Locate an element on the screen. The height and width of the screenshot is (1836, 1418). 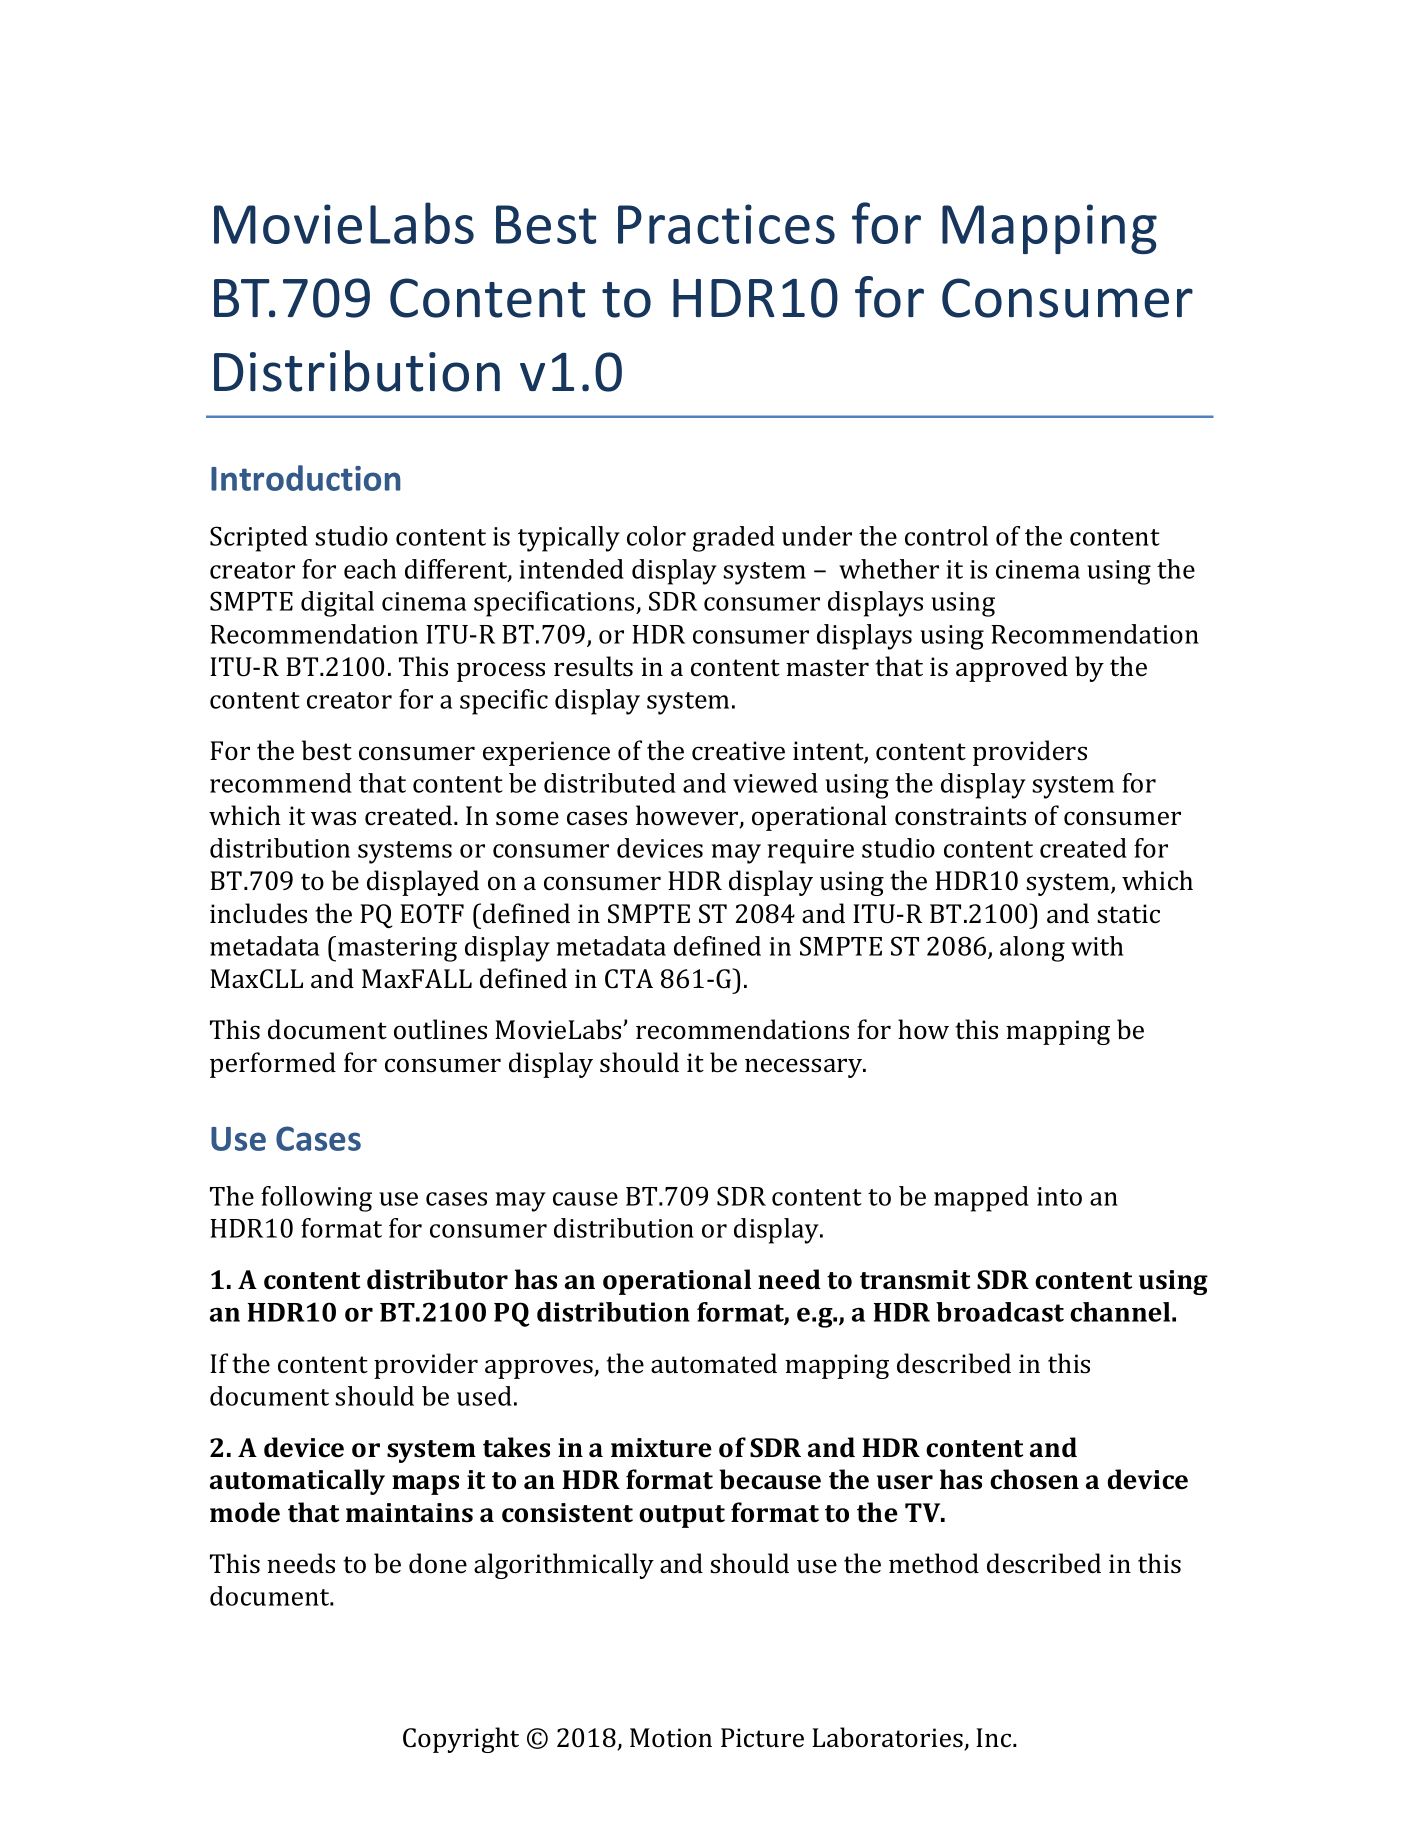
control is located at coordinates (946, 536).
